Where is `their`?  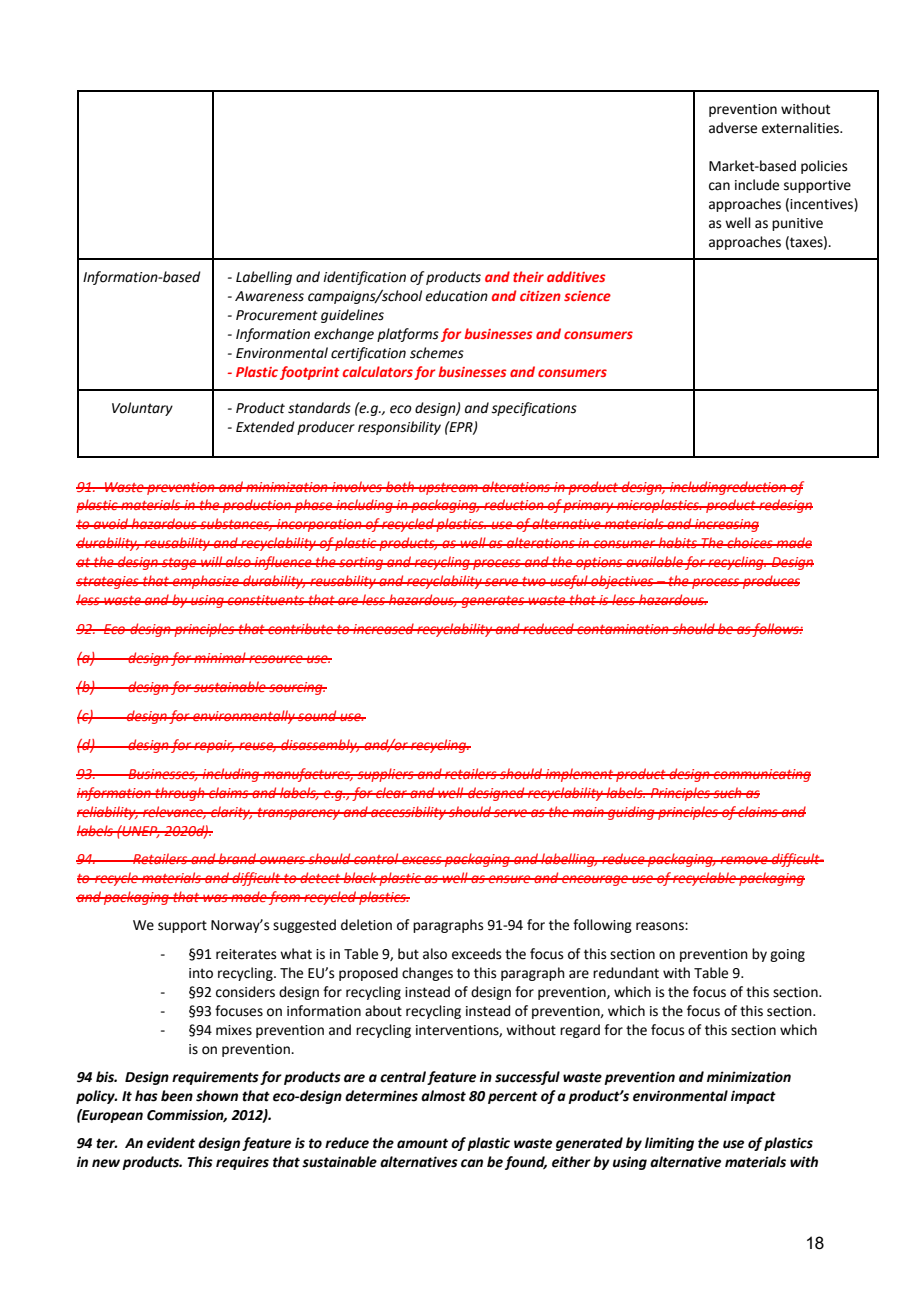 their is located at coordinates (528, 276).
